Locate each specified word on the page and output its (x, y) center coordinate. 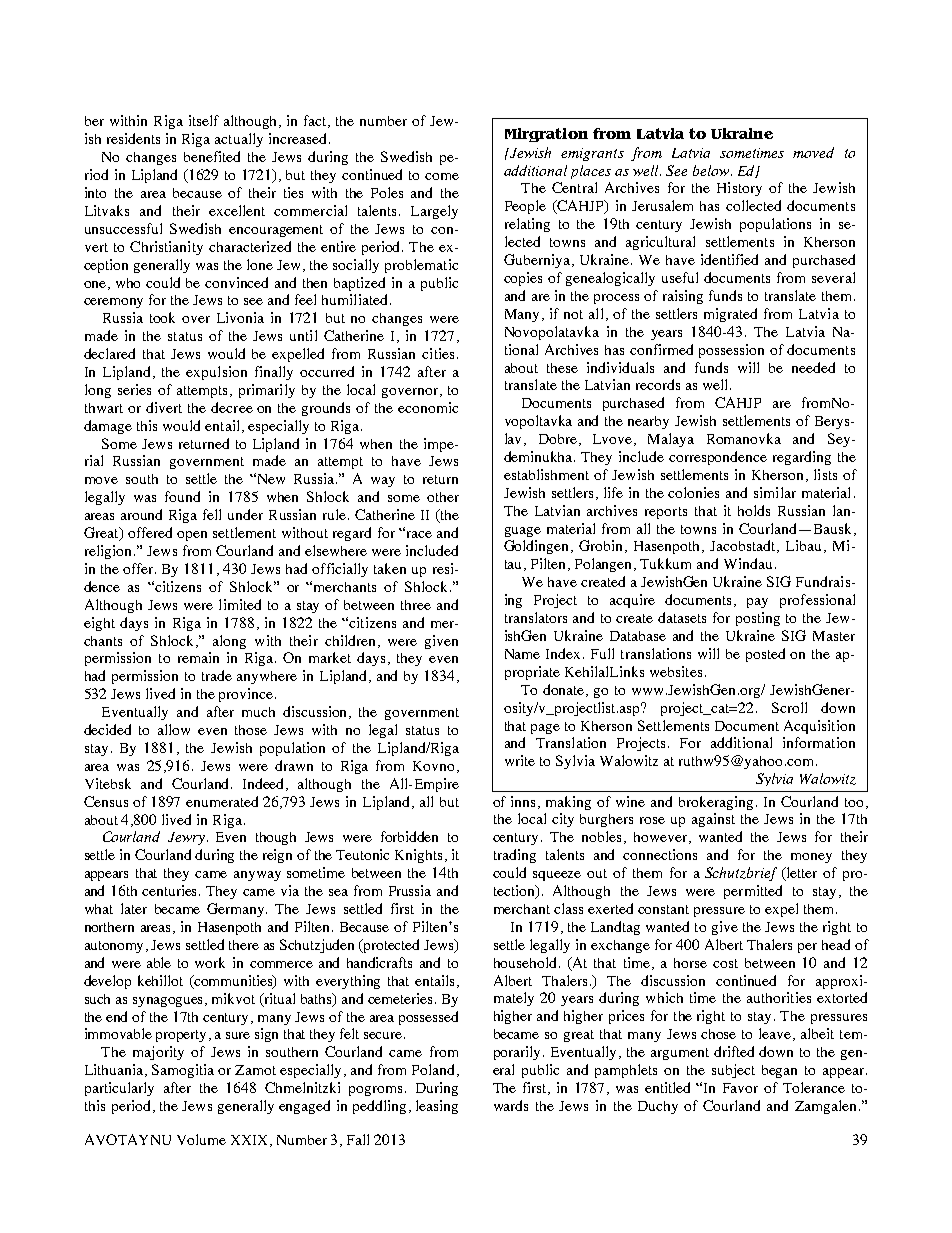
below (712, 170)
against (713, 820)
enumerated (222, 801)
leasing (437, 1107)
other (443, 497)
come (442, 176)
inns (525, 802)
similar (775, 492)
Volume (201, 1139)
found (182, 496)
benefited (212, 156)
